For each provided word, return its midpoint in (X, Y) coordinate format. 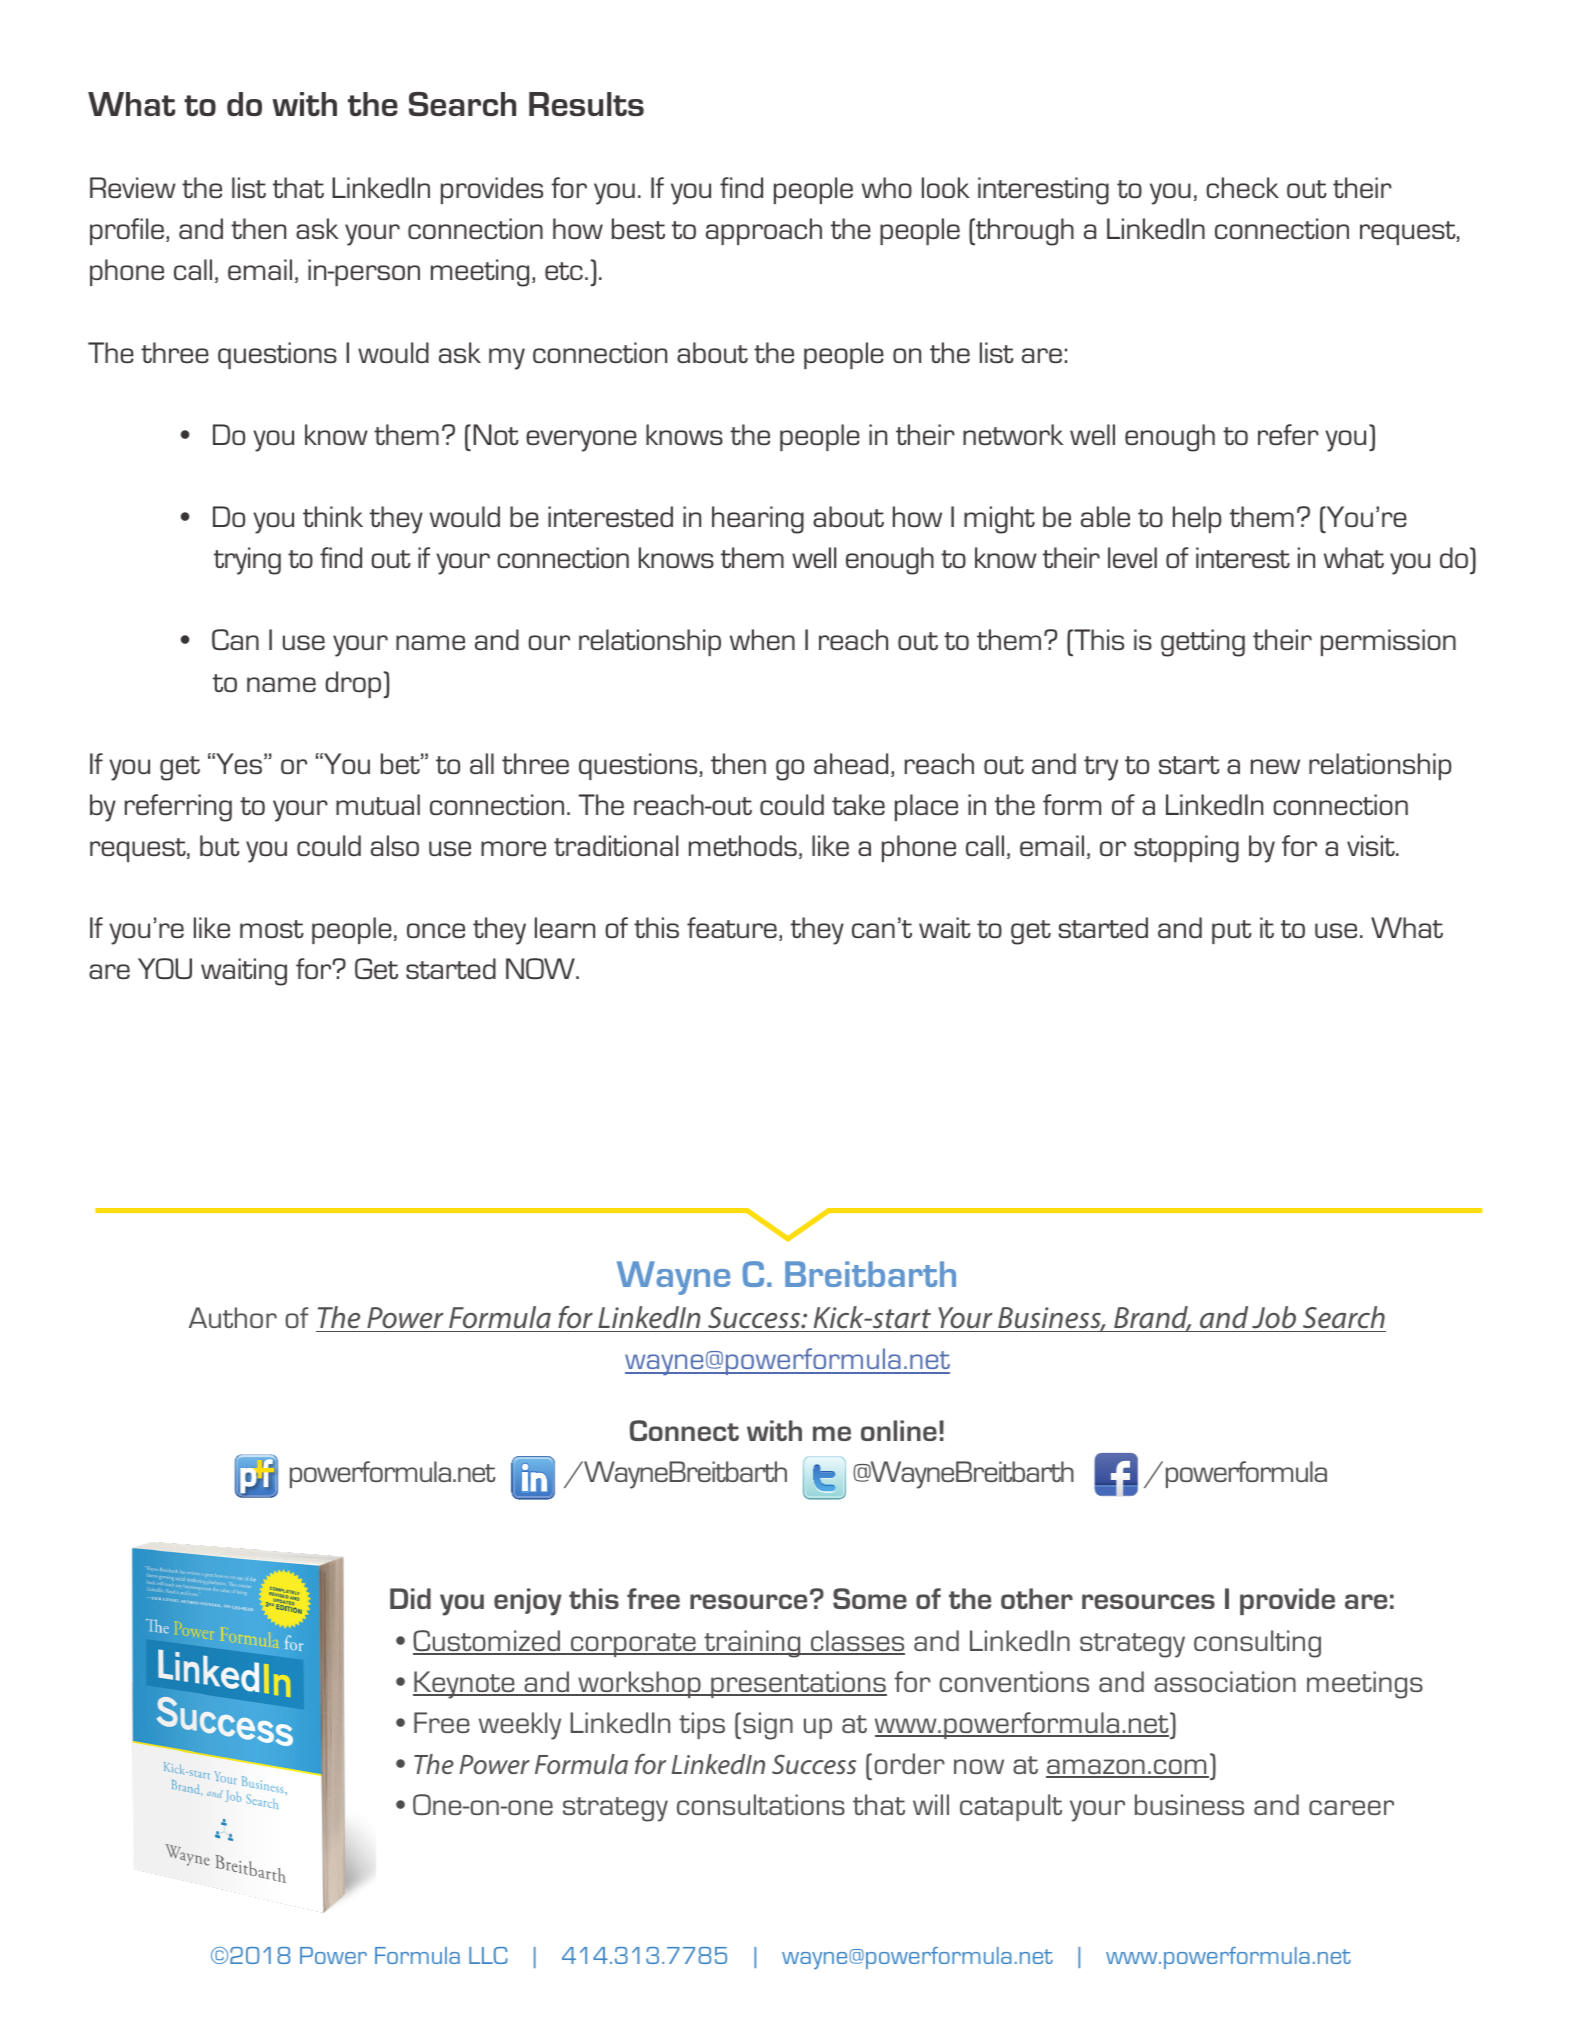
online (899, 1430)
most (272, 929)
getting (1203, 643)
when (762, 639)
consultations (761, 1804)
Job (1274, 1317)
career (1351, 1807)
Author (233, 1317)
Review (133, 187)
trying (247, 561)
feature (732, 927)
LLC (488, 1955)
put (1232, 932)
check (1242, 187)
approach (764, 231)
